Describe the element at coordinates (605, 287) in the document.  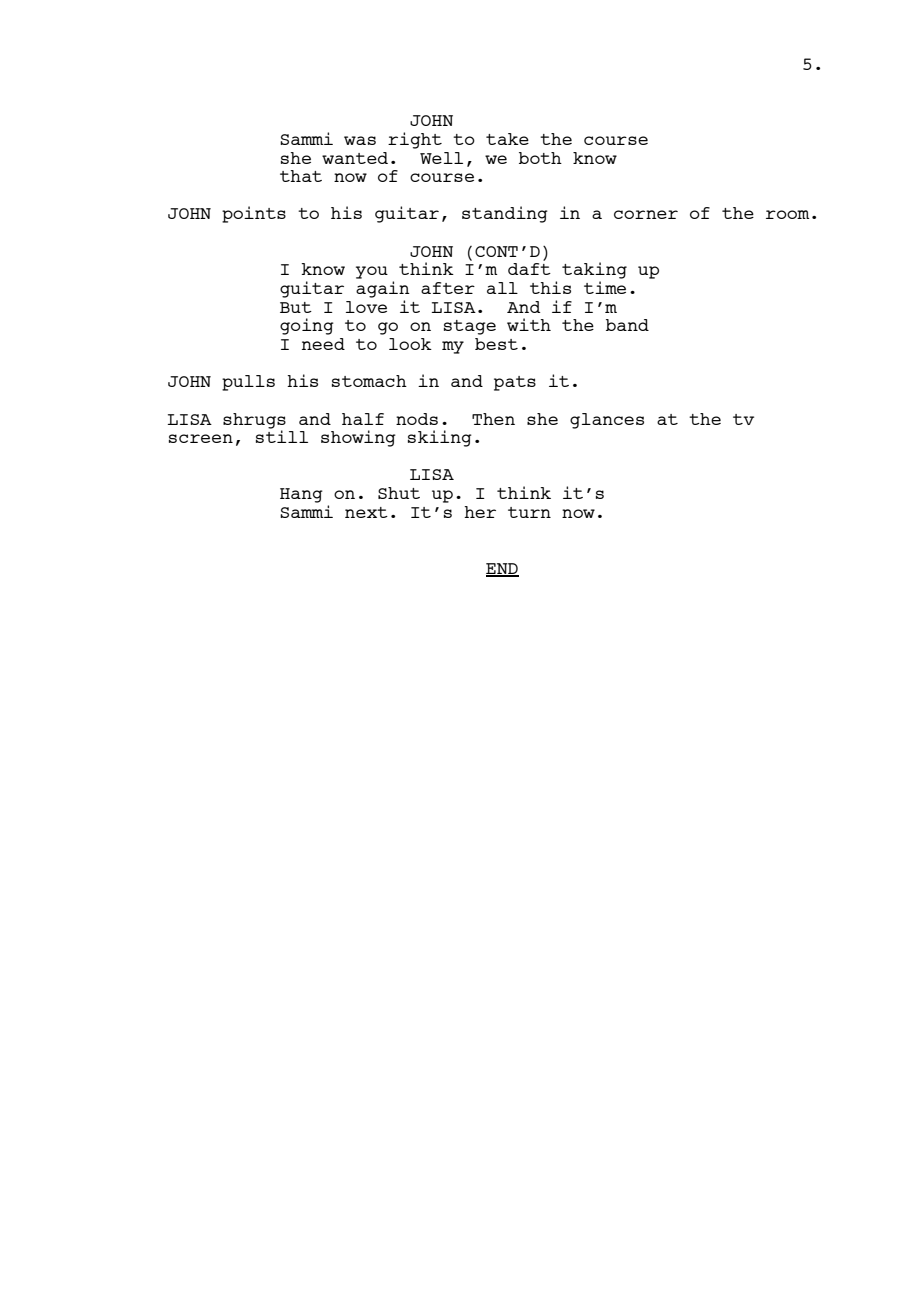
I see `time` at that location.
